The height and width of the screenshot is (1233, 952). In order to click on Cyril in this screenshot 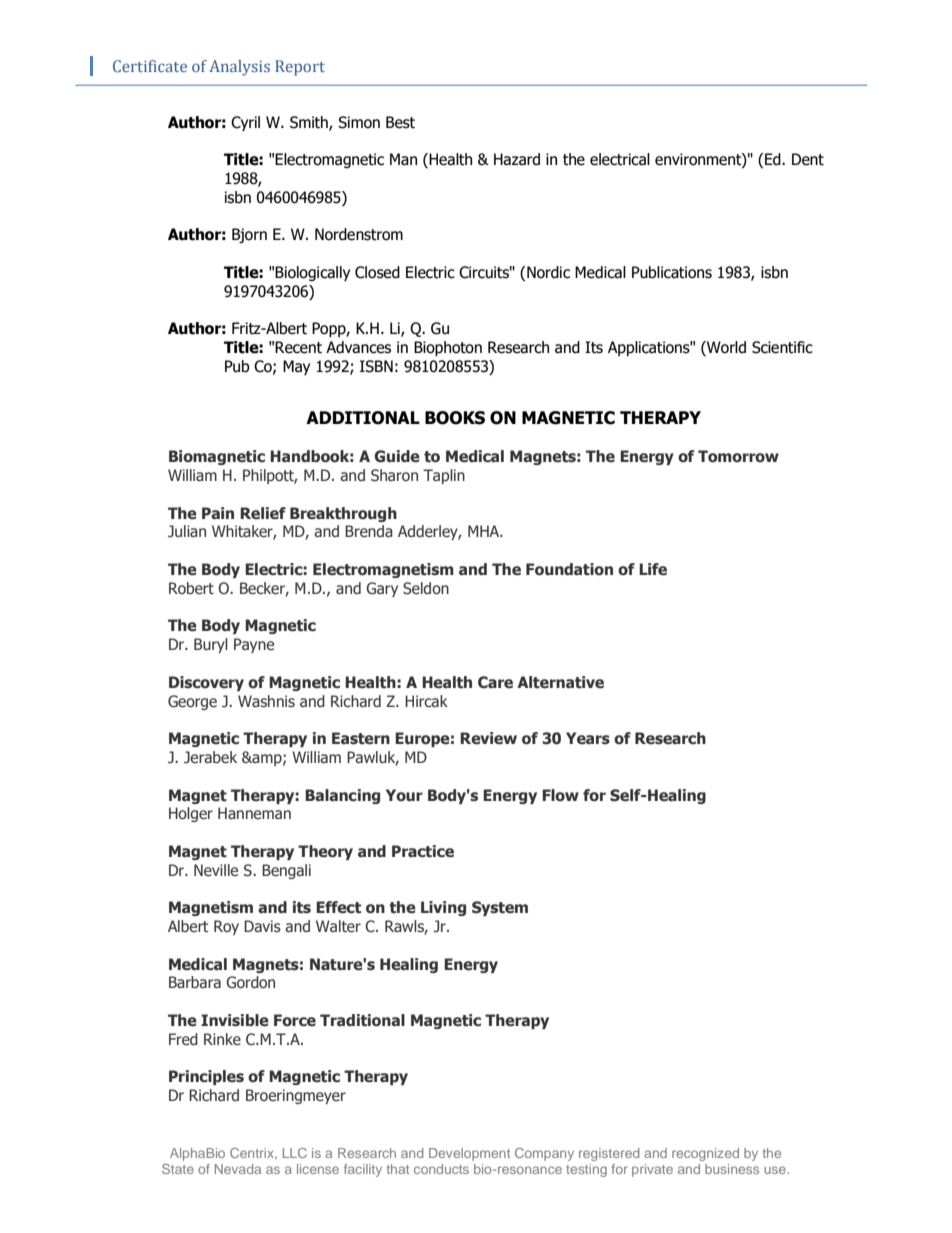, I will do `click(245, 123)`.
